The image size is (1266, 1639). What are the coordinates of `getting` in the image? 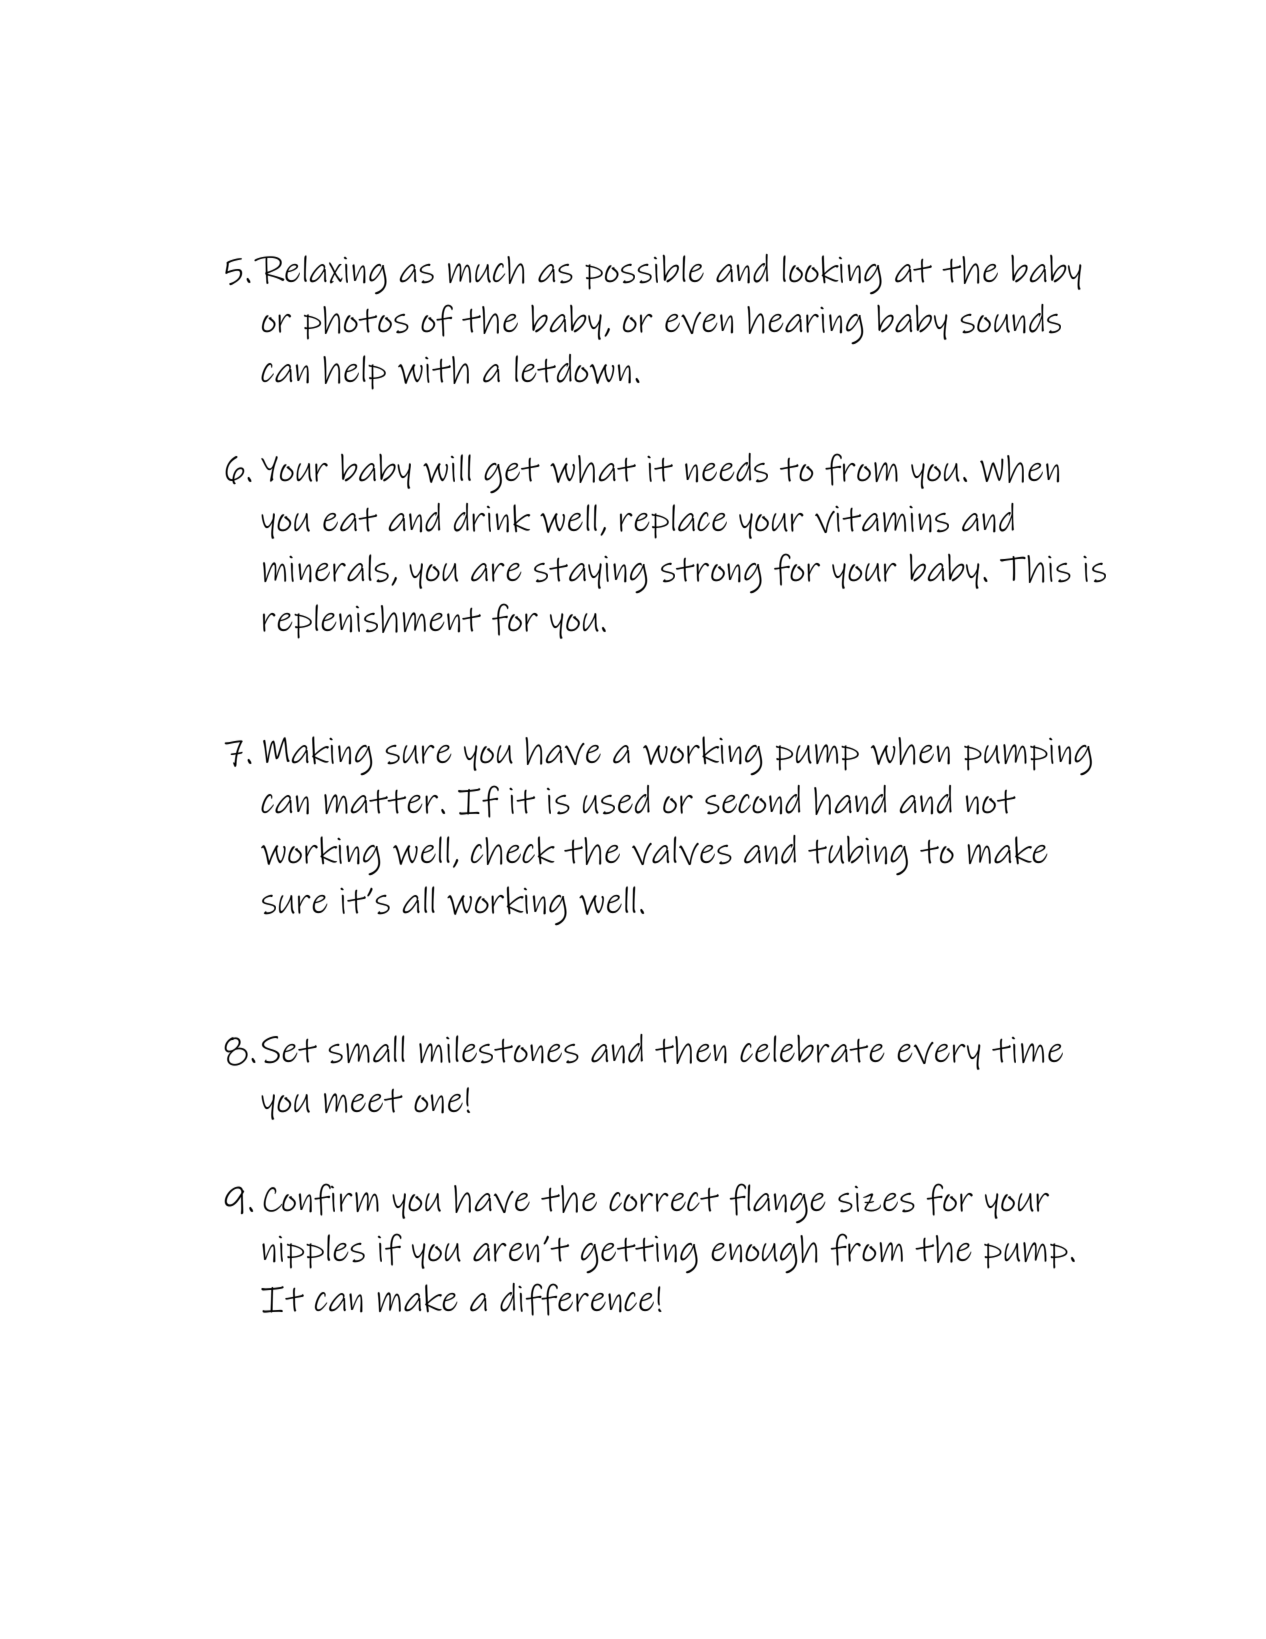 It's located at (639, 1255).
